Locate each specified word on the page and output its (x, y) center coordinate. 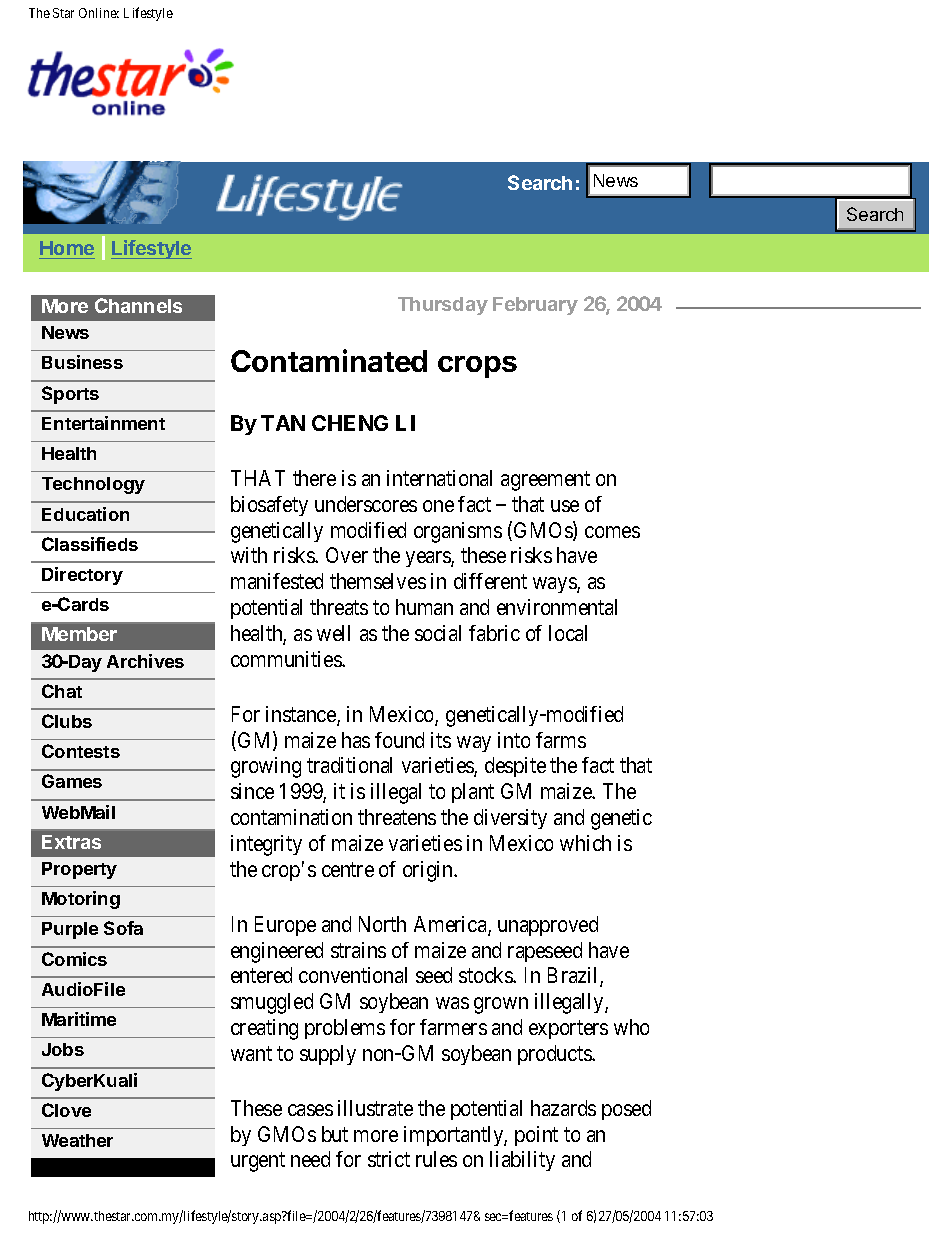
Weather (77, 1140)
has (356, 740)
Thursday (443, 306)
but (335, 1134)
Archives (145, 661)
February (535, 306)
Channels (138, 305)
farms (561, 740)
